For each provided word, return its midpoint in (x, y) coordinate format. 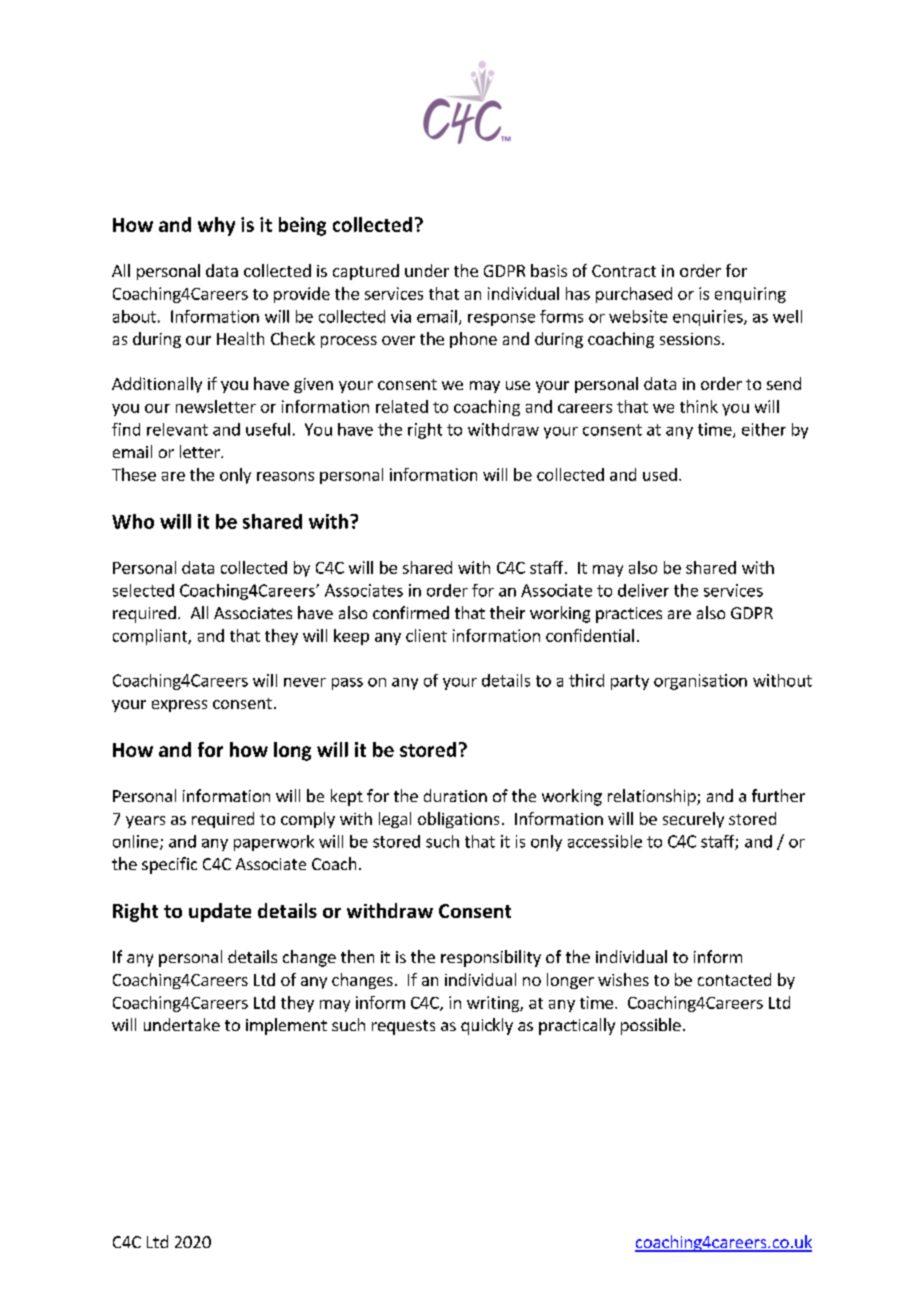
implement (286, 1026)
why (216, 226)
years (145, 822)
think (699, 406)
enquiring (750, 295)
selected (143, 590)
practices (629, 615)
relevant (177, 429)
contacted (734, 979)
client (426, 635)
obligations (458, 820)
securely (693, 820)
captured (366, 272)
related (402, 406)
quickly (487, 1026)
